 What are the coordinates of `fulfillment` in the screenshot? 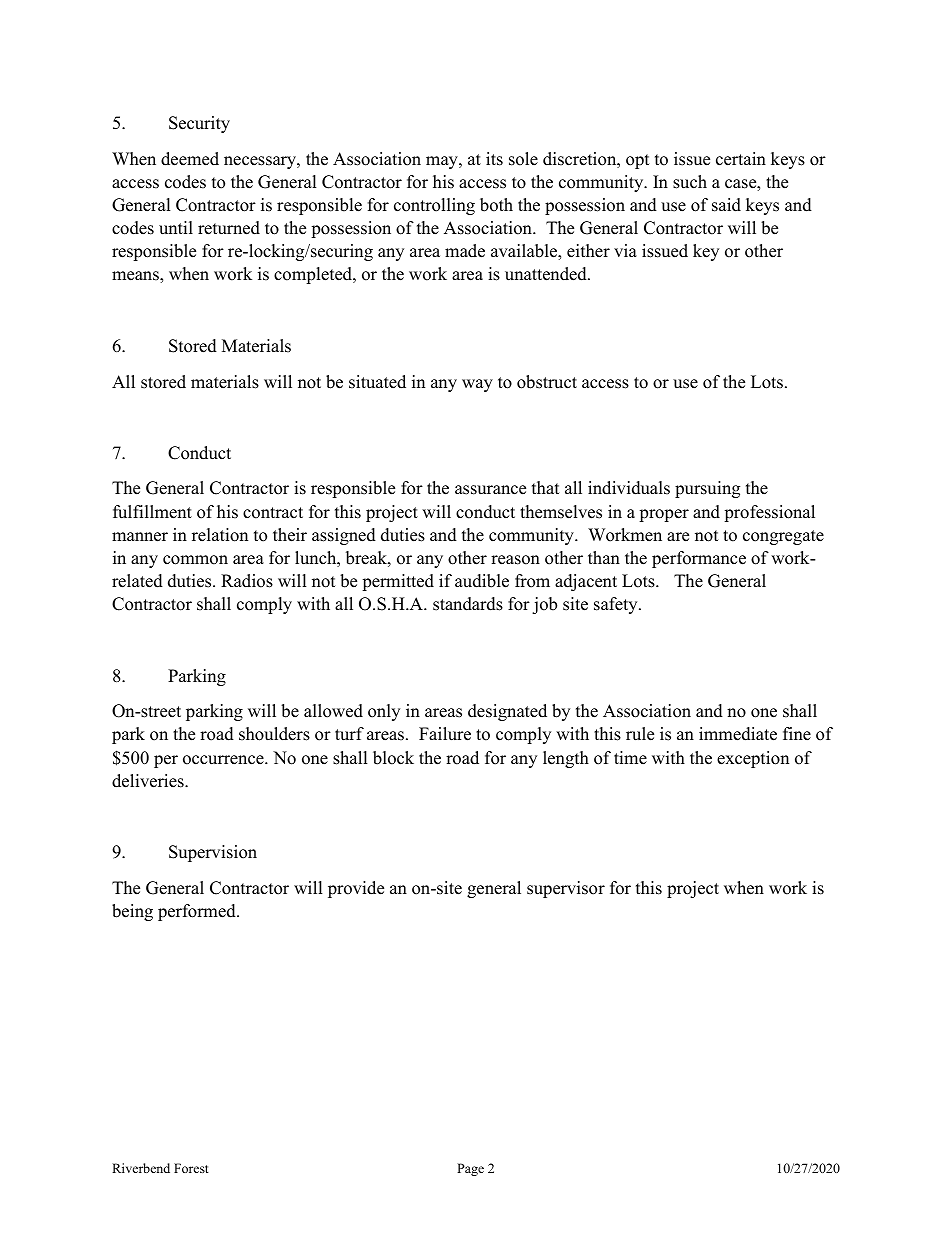 It's located at (152, 512).
